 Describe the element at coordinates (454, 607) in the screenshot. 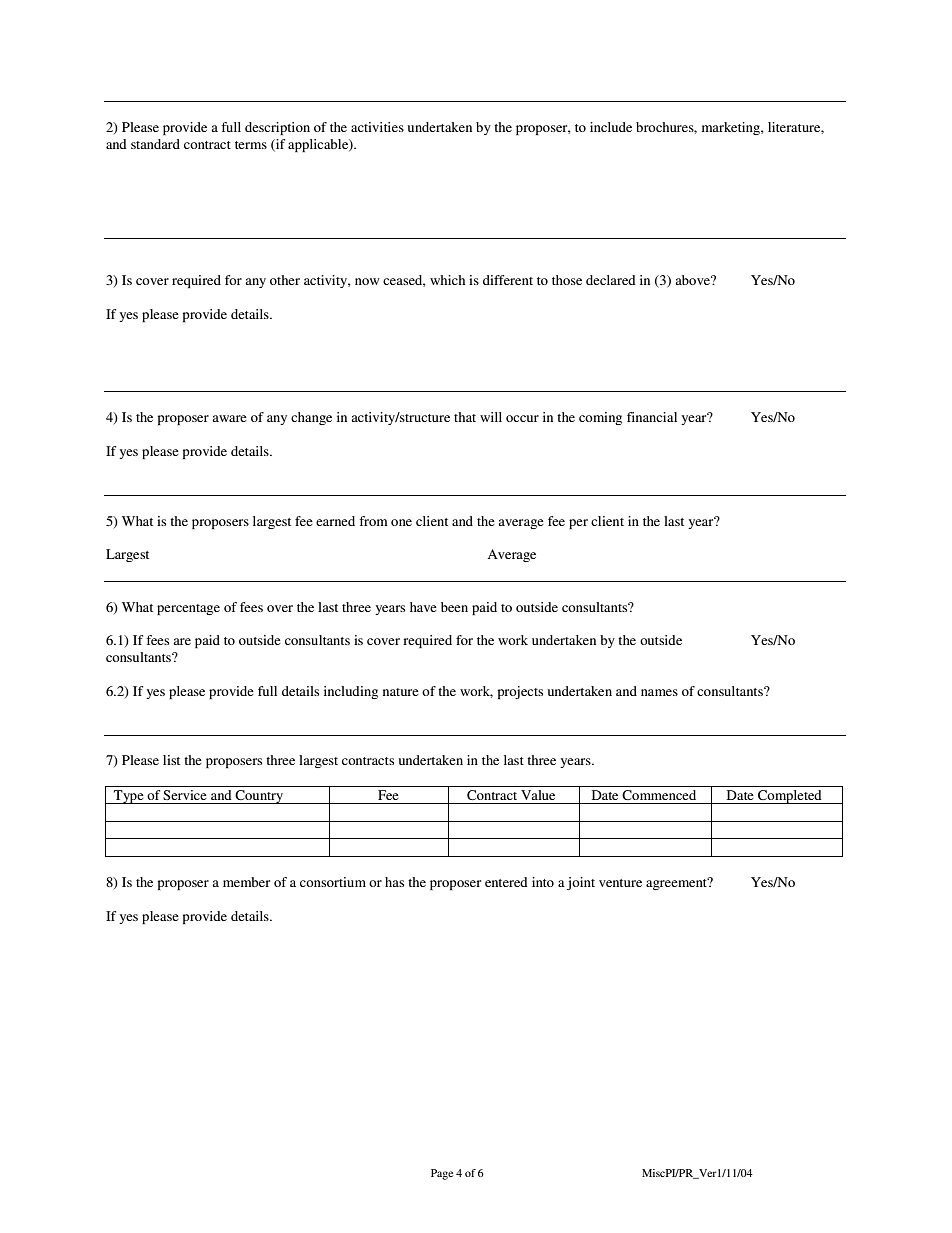

I see `been` at that location.
